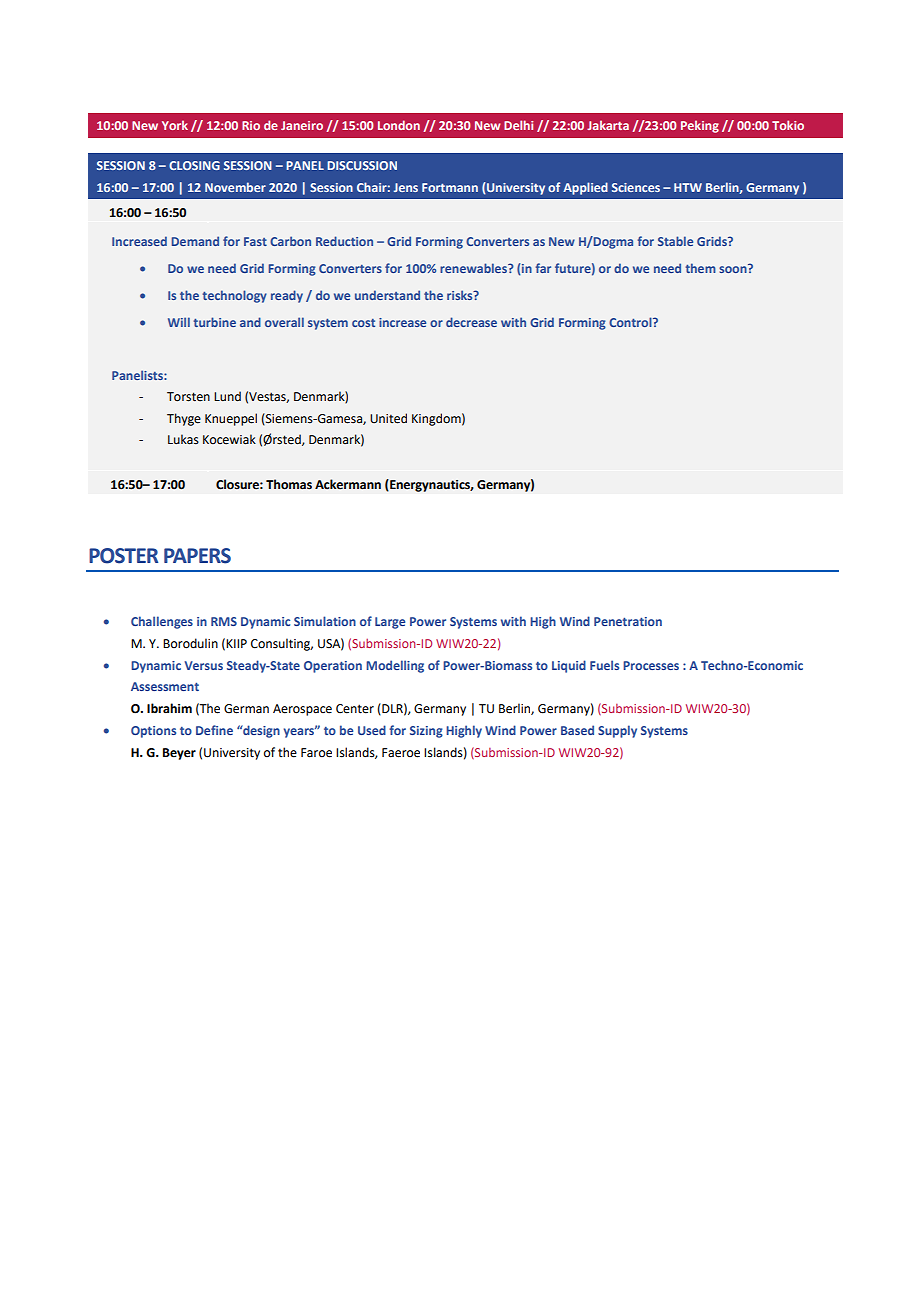 This image has height=1308, width=924. What do you see at coordinates (214, 730) in the image?
I see `Define` at bounding box center [214, 730].
